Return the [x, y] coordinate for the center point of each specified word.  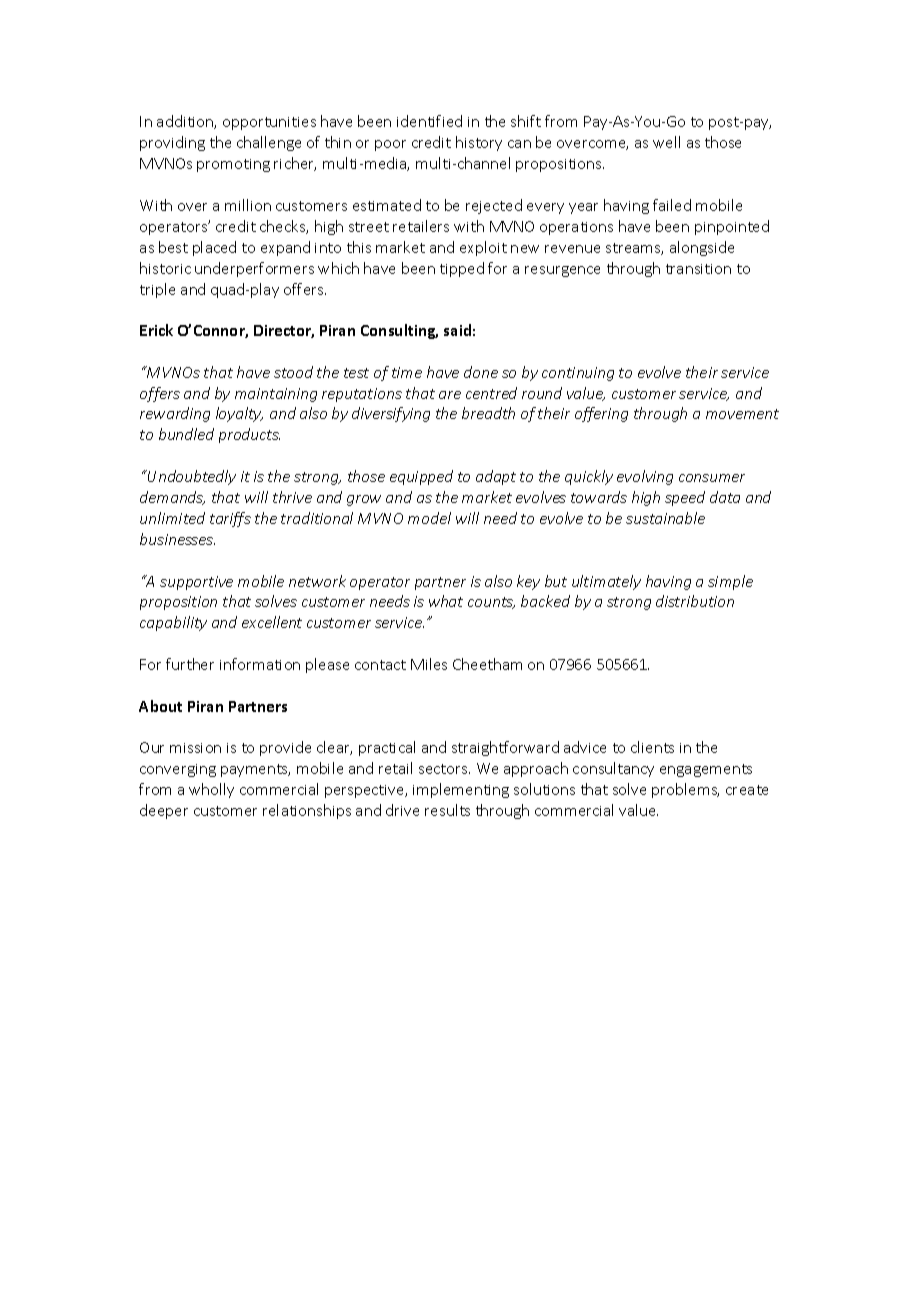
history [479, 143]
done [481, 372]
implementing [461, 790]
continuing [578, 374]
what [446, 601]
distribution [695, 601]
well [666, 142]
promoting [233, 165]
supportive [196, 583]
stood [293, 372]
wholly [211, 790]
